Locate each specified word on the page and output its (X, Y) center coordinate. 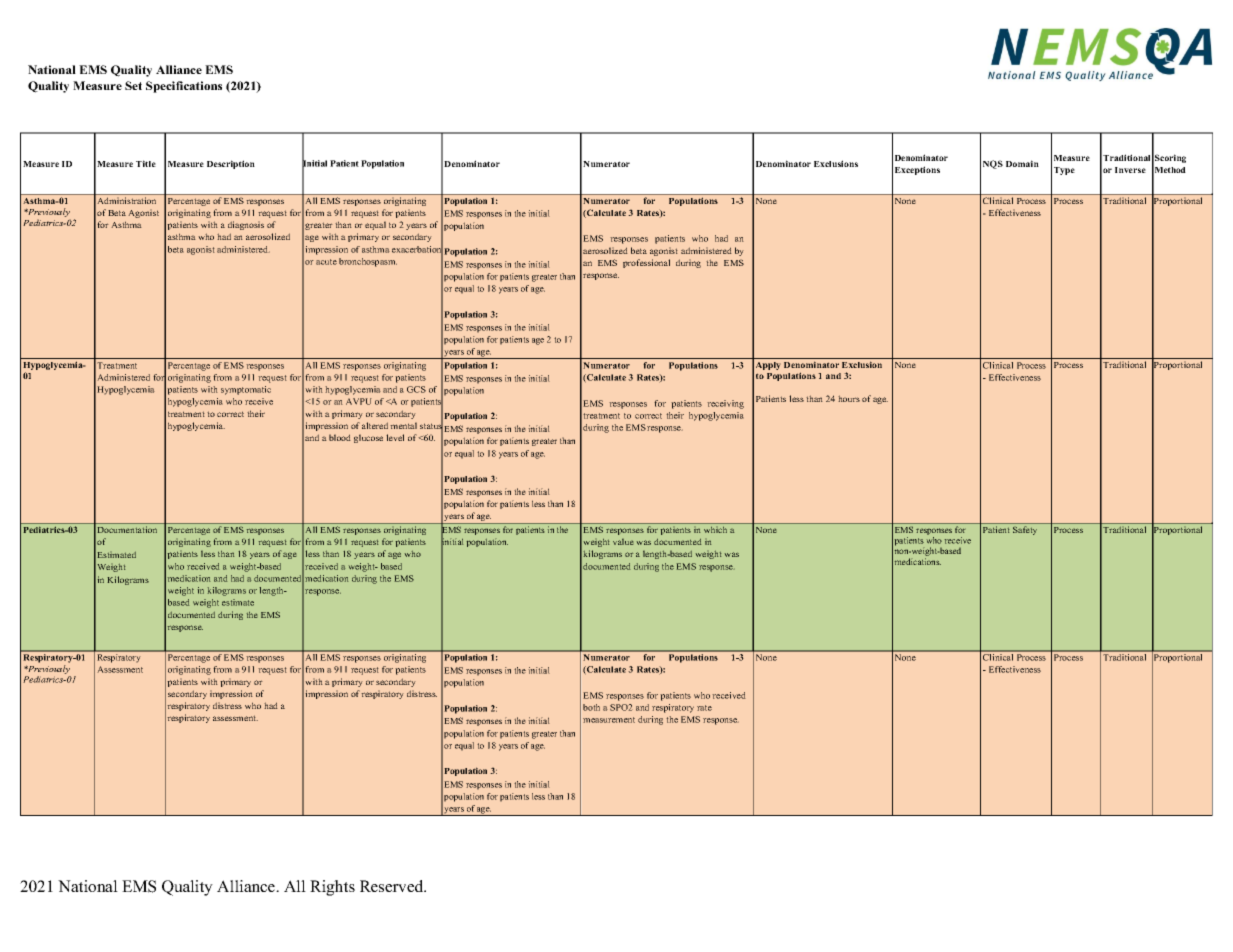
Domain (1022, 163)
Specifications (184, 87)
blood (340, 437)
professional (646, 263)
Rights (332, 888)
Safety (1025, 530)
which (715, 530)
